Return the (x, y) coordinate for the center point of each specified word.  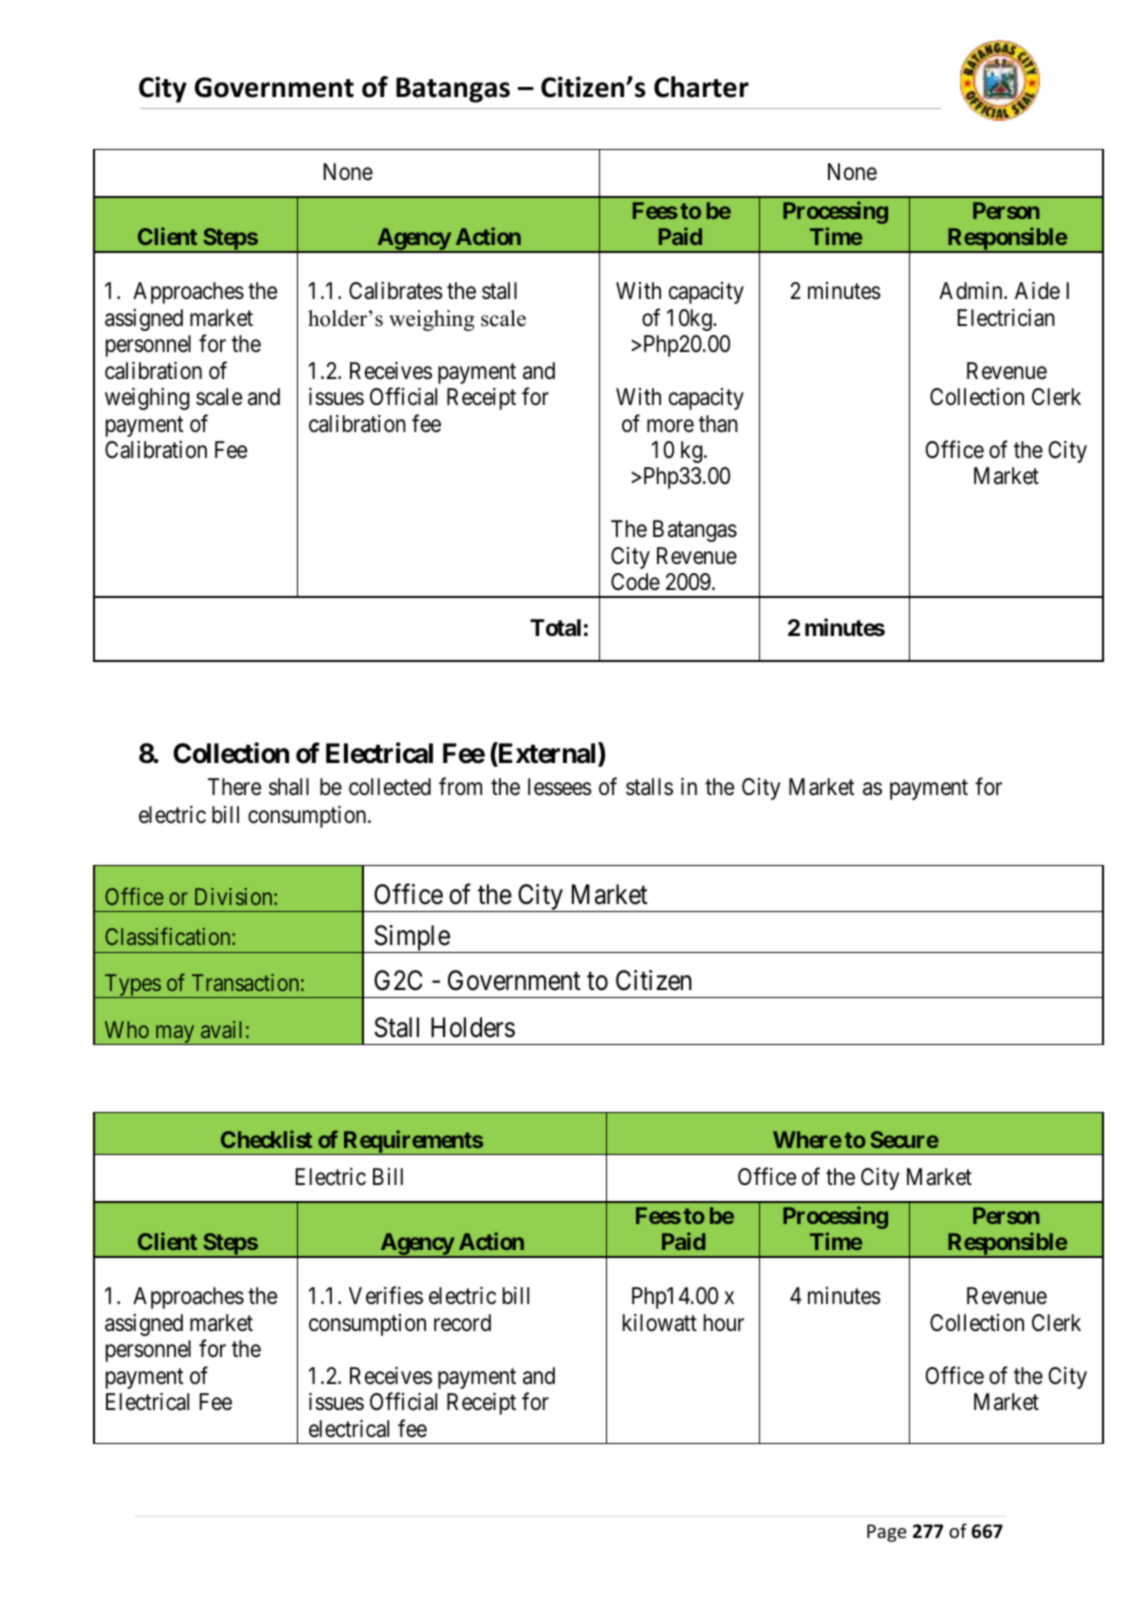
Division (235, 896)
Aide (1037, 291)
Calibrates (396, 291)
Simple (411, 939)
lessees (560, 787)
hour (724, 1322)
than (718, 424)
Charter (701, 87)
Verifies (386, 1296)
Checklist (266, 1139)
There (234, 787)
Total (555, 628)
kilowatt (660, 1323)
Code (635, 582)
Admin (972, 291)
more (670, 426)
